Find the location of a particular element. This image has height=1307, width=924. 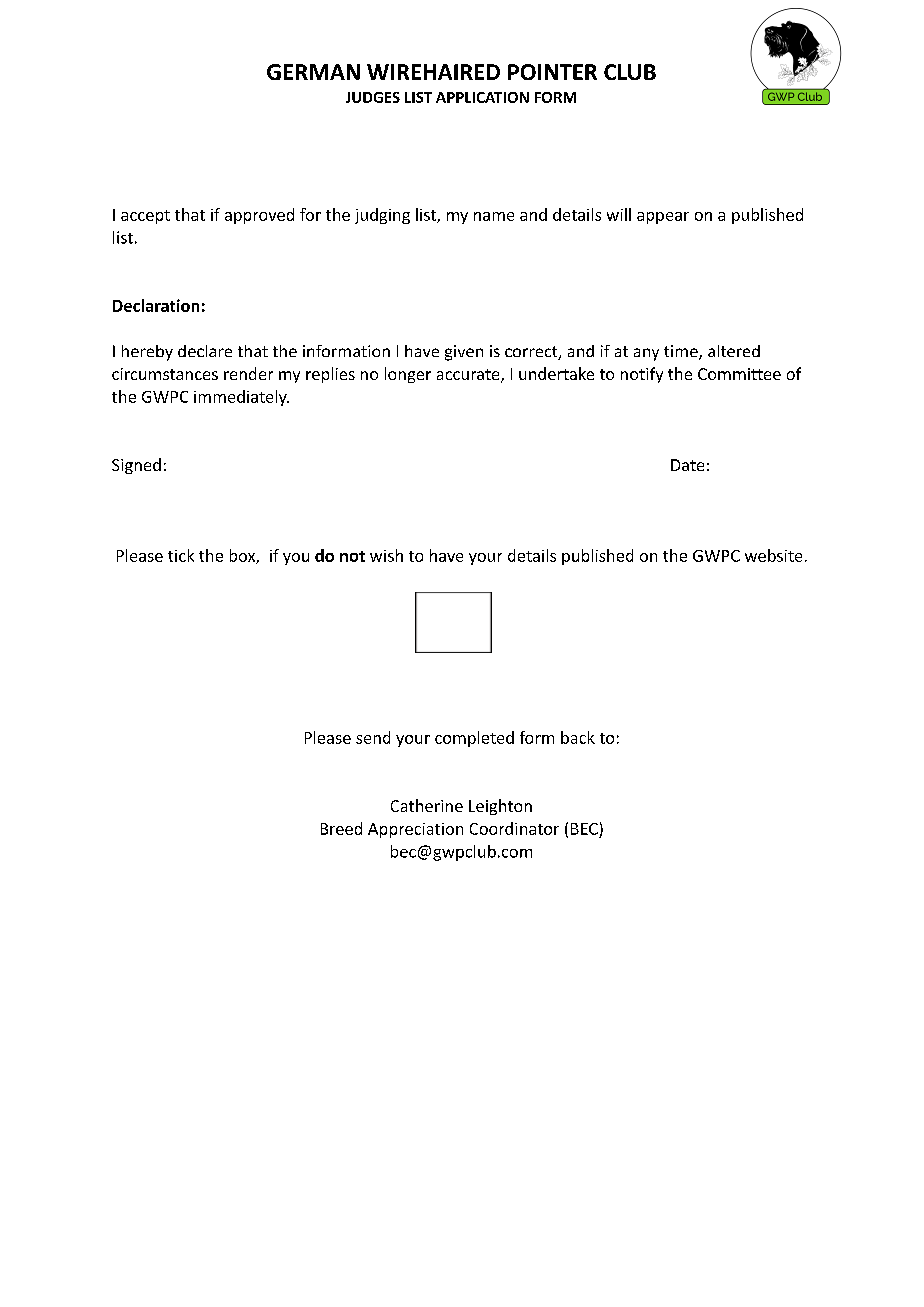

Catherine is located at coordinates (427, 805).
